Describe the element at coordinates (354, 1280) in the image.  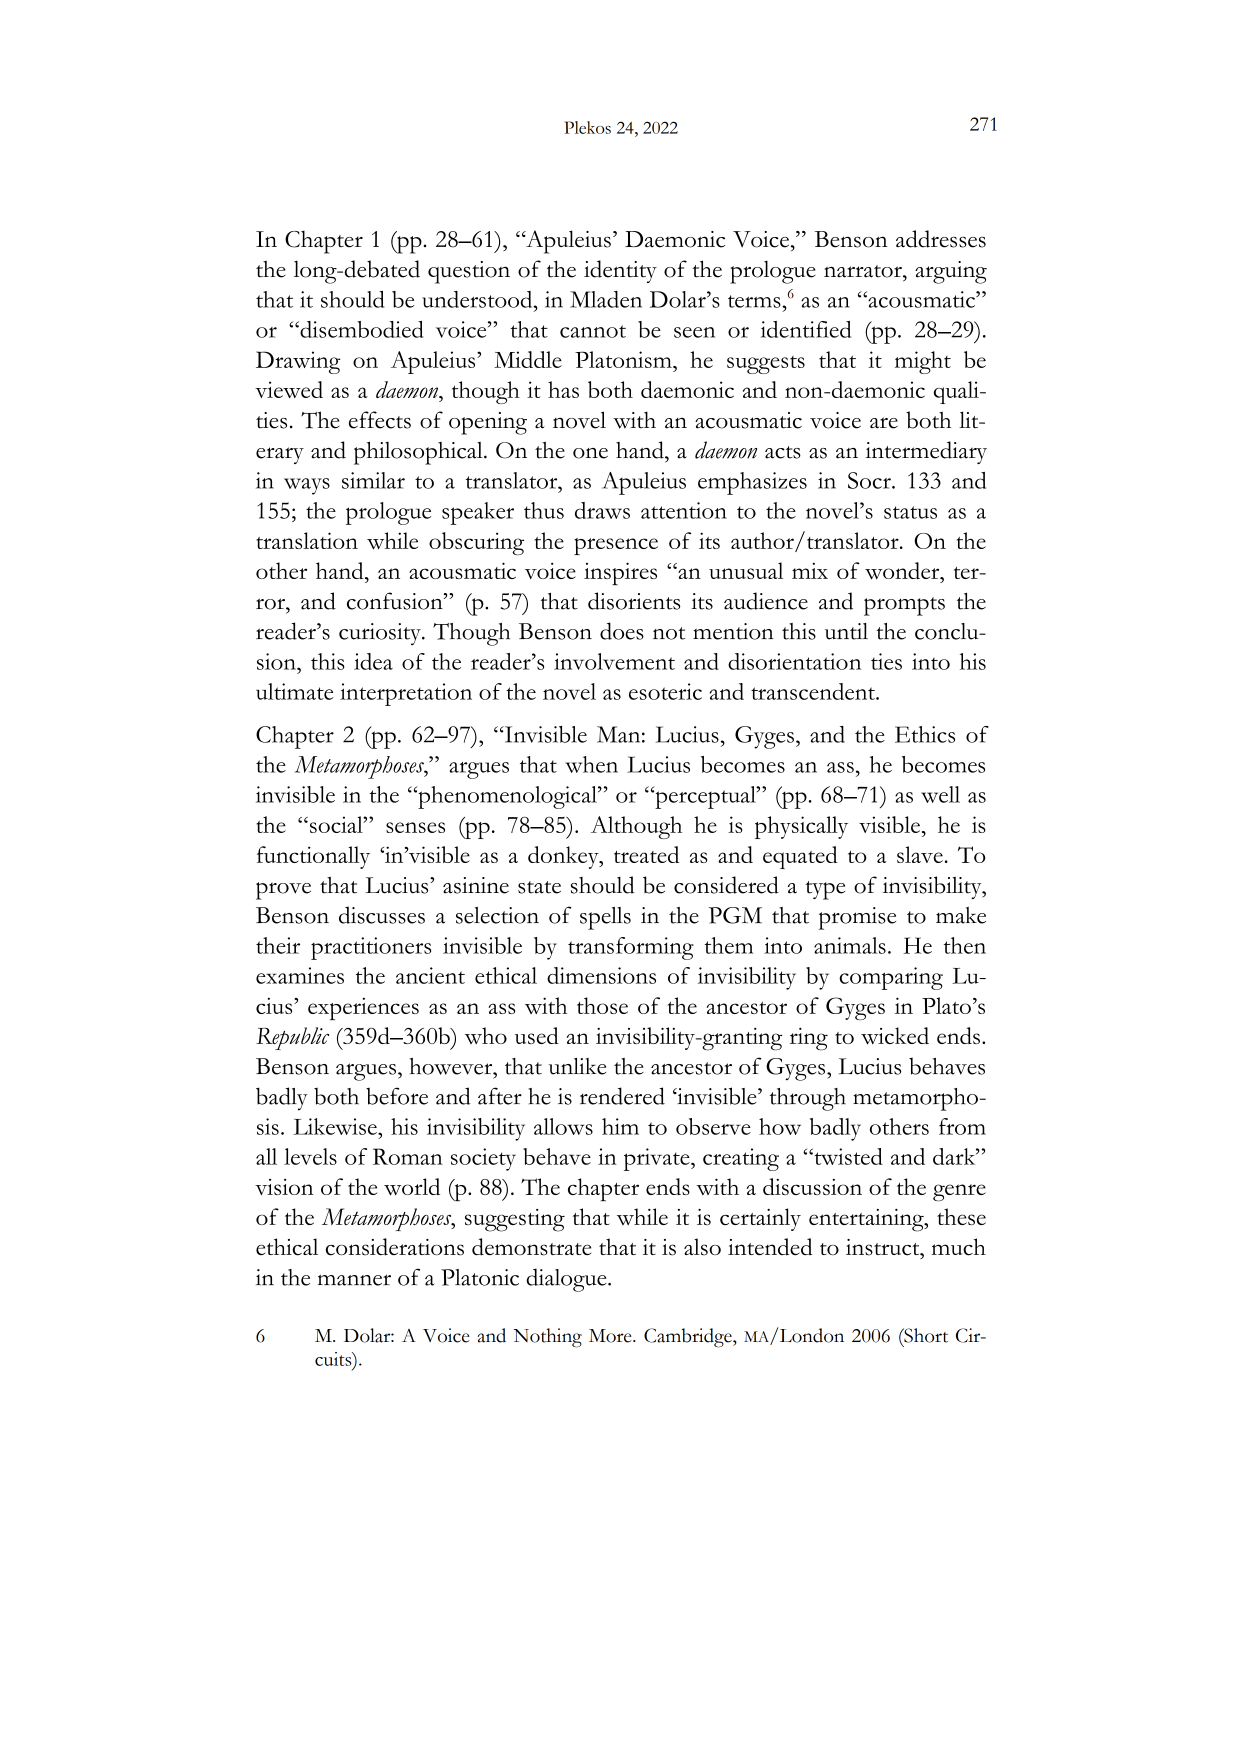
I see `manner` at that location.
